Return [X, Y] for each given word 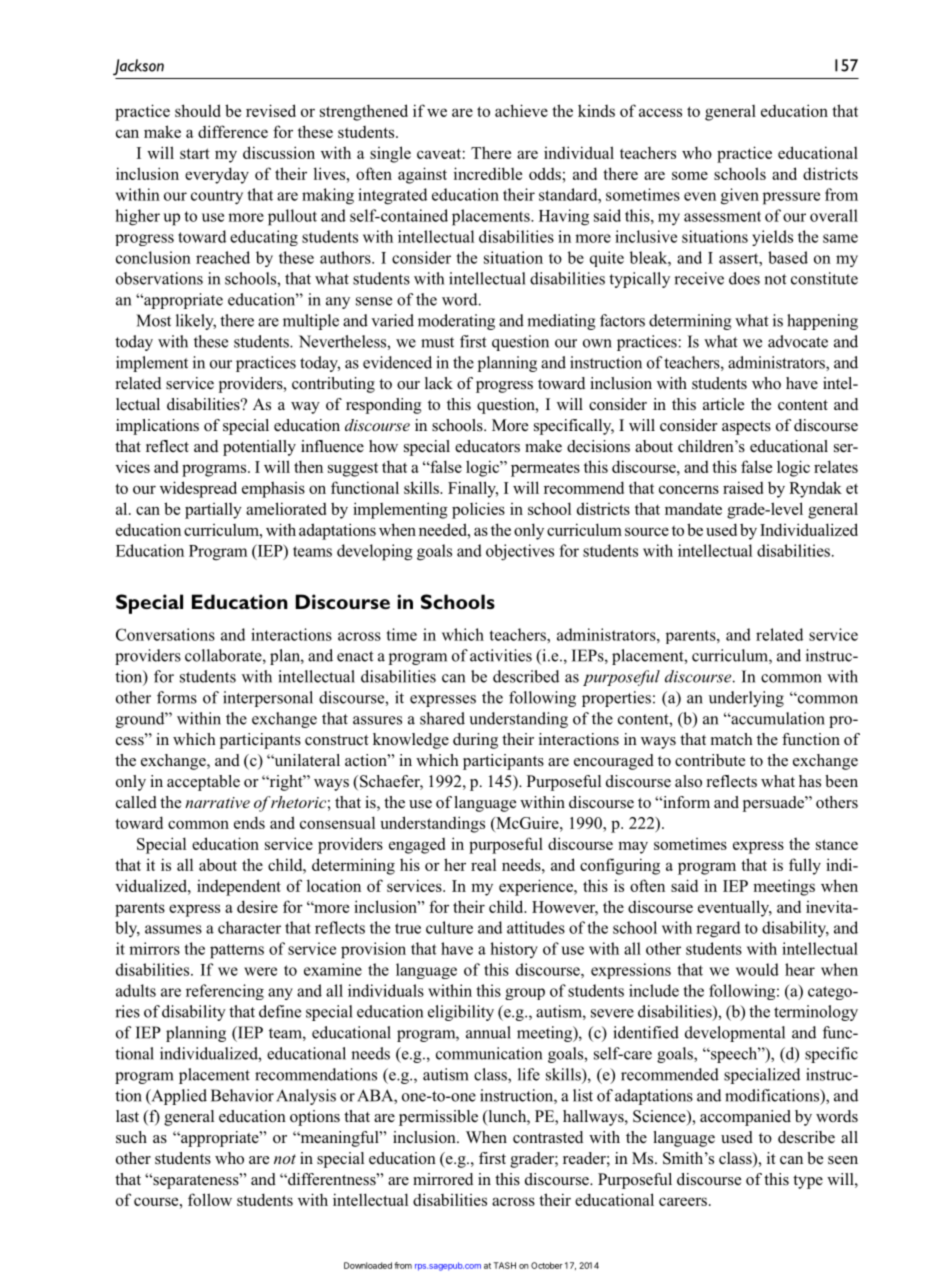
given [740, 196]
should [198, 110]
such [131, 1137]
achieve [521, 110]
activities [501, 655]
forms [177, 697]
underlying [746, 699]
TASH [504, 1265]
